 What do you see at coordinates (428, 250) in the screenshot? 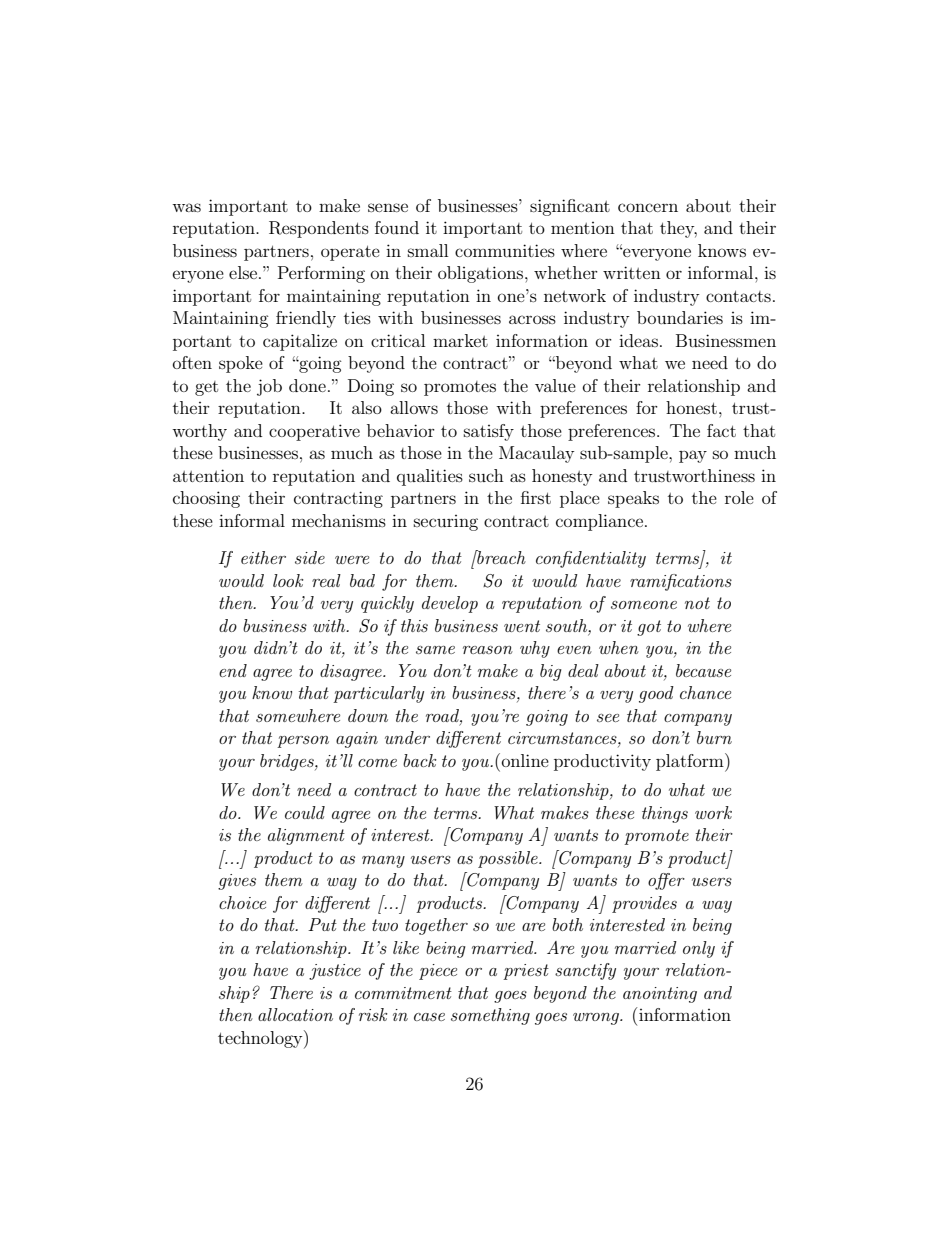
I see `small` at bounding box center [428, 250].
